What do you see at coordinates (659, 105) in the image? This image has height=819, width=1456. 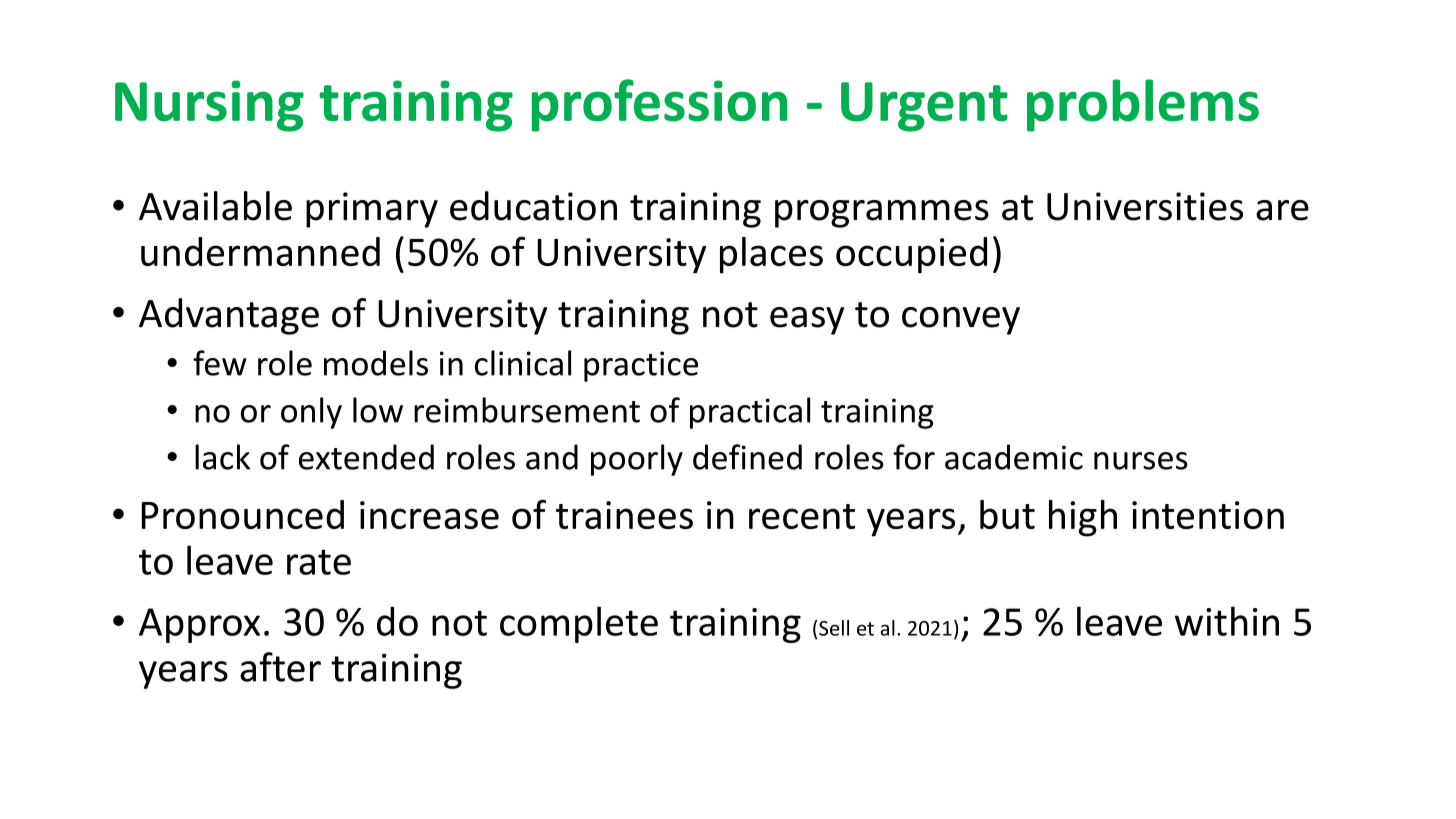 I see `profession` at bounding box center [659, 105].
